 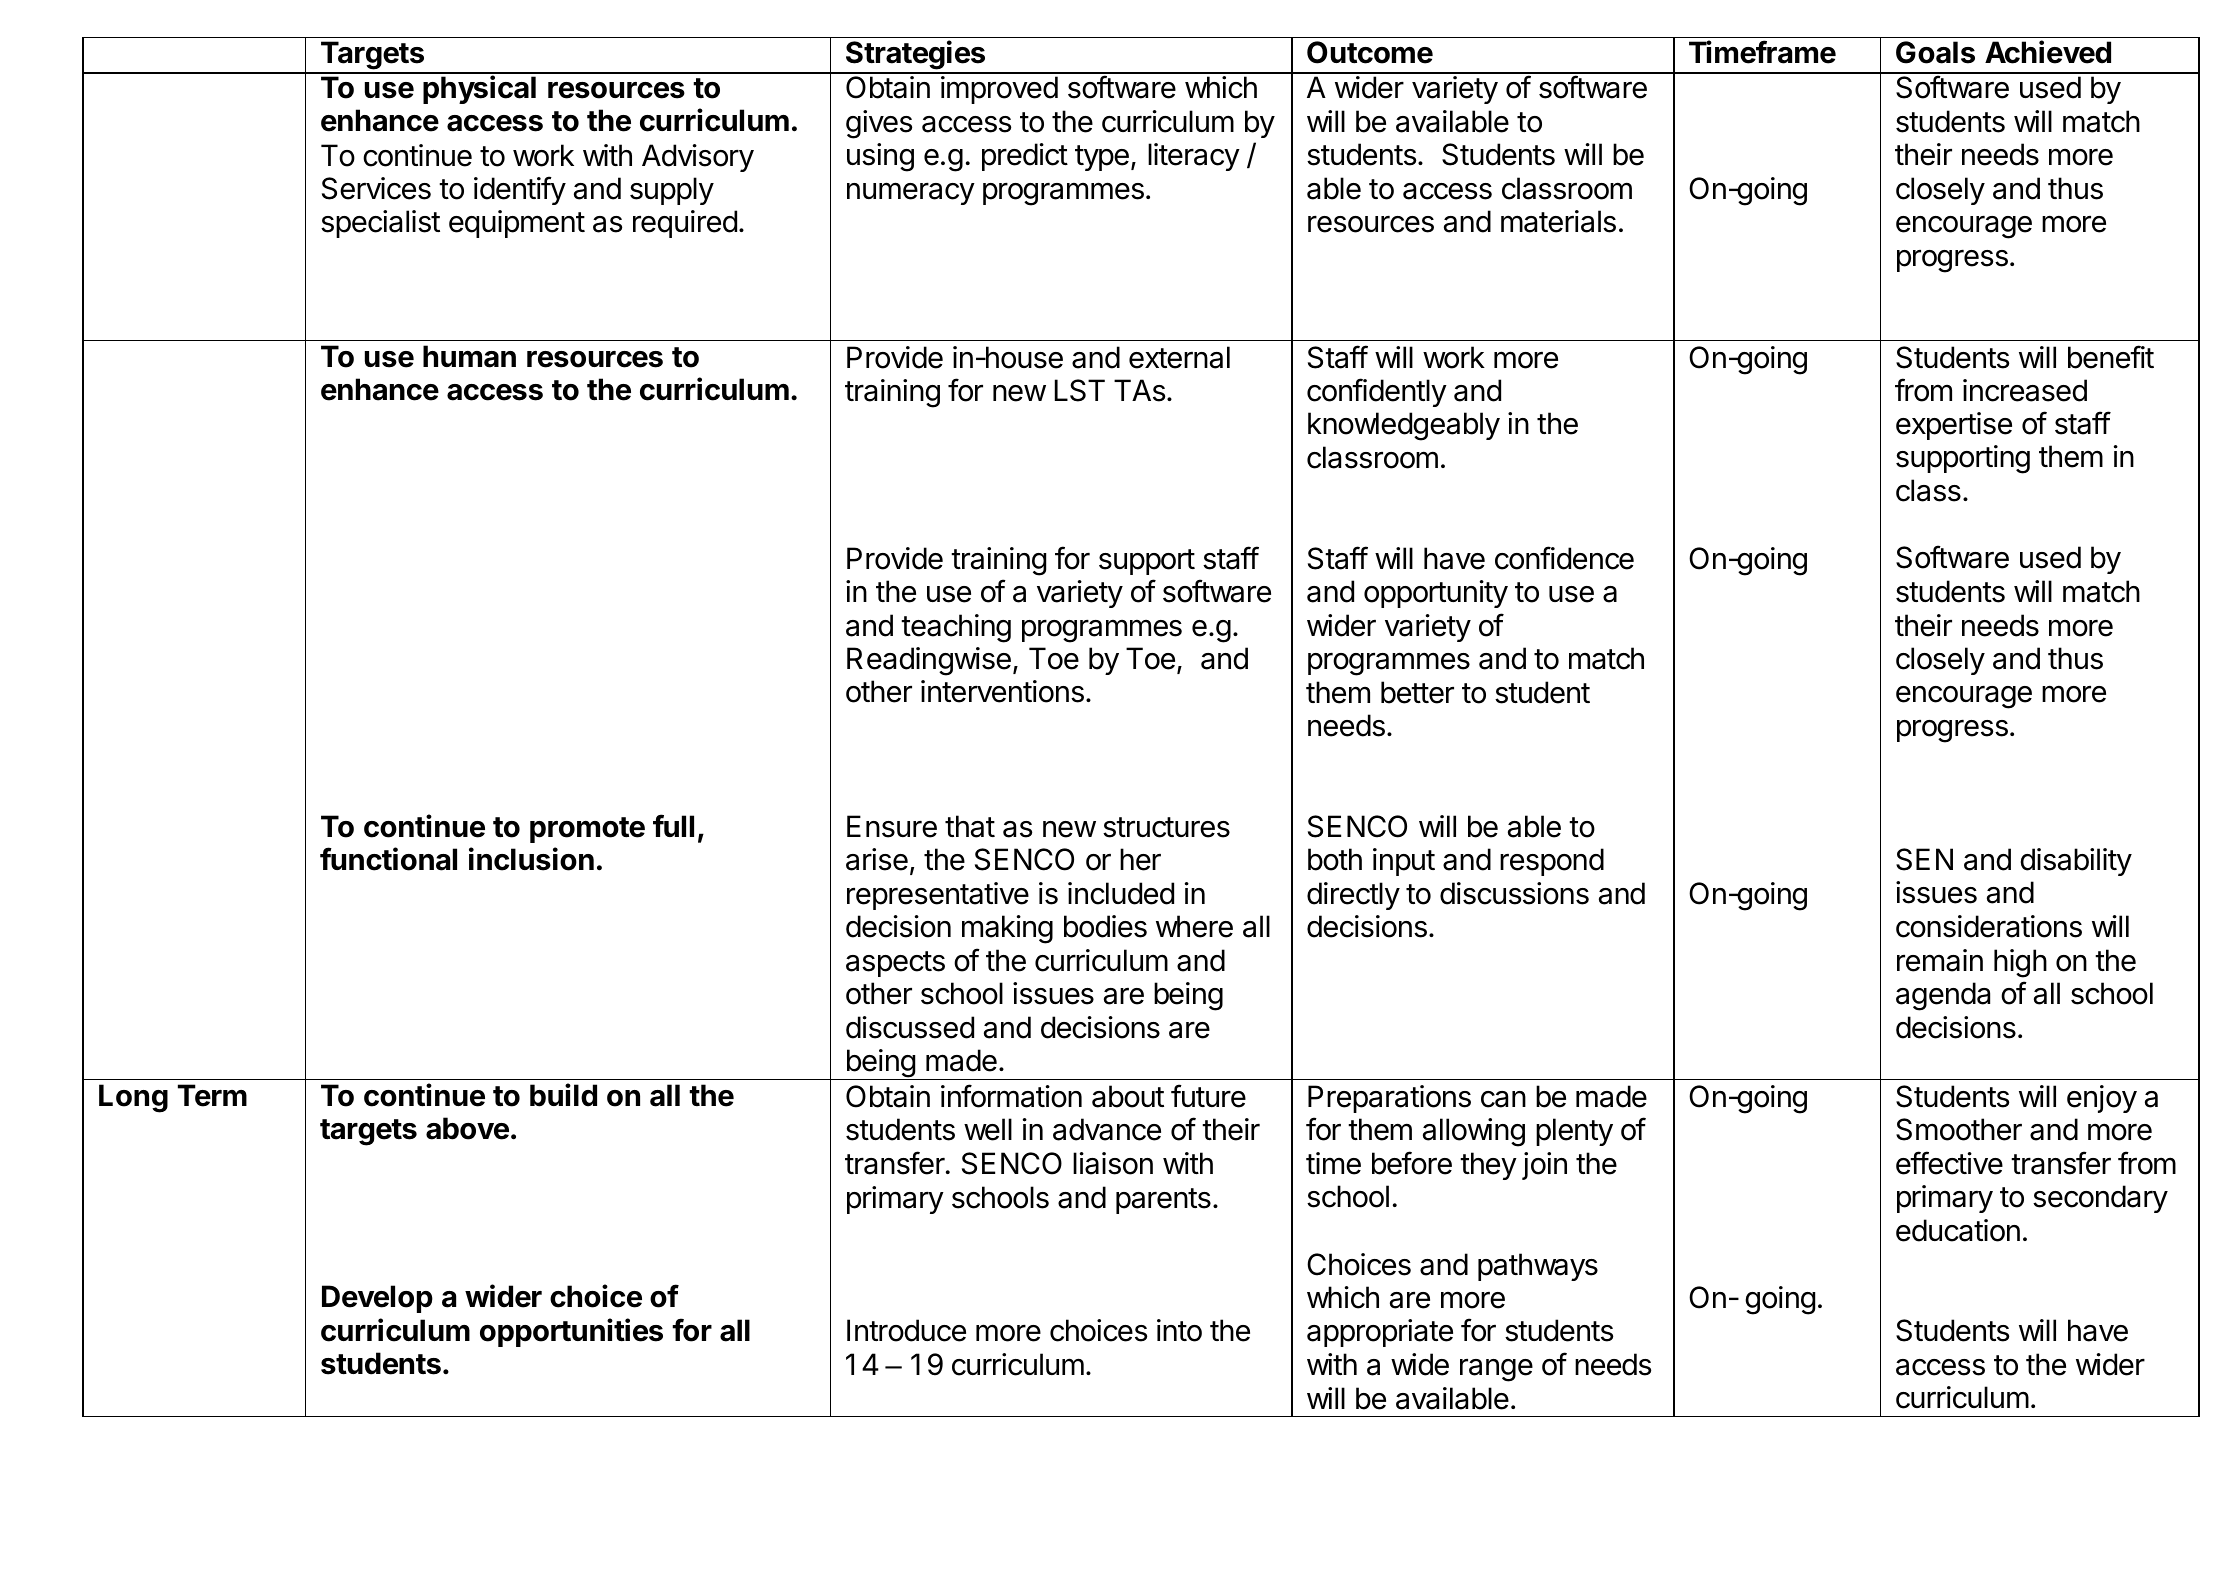 I want to click on Goals, so click(x=1935, y=52).
